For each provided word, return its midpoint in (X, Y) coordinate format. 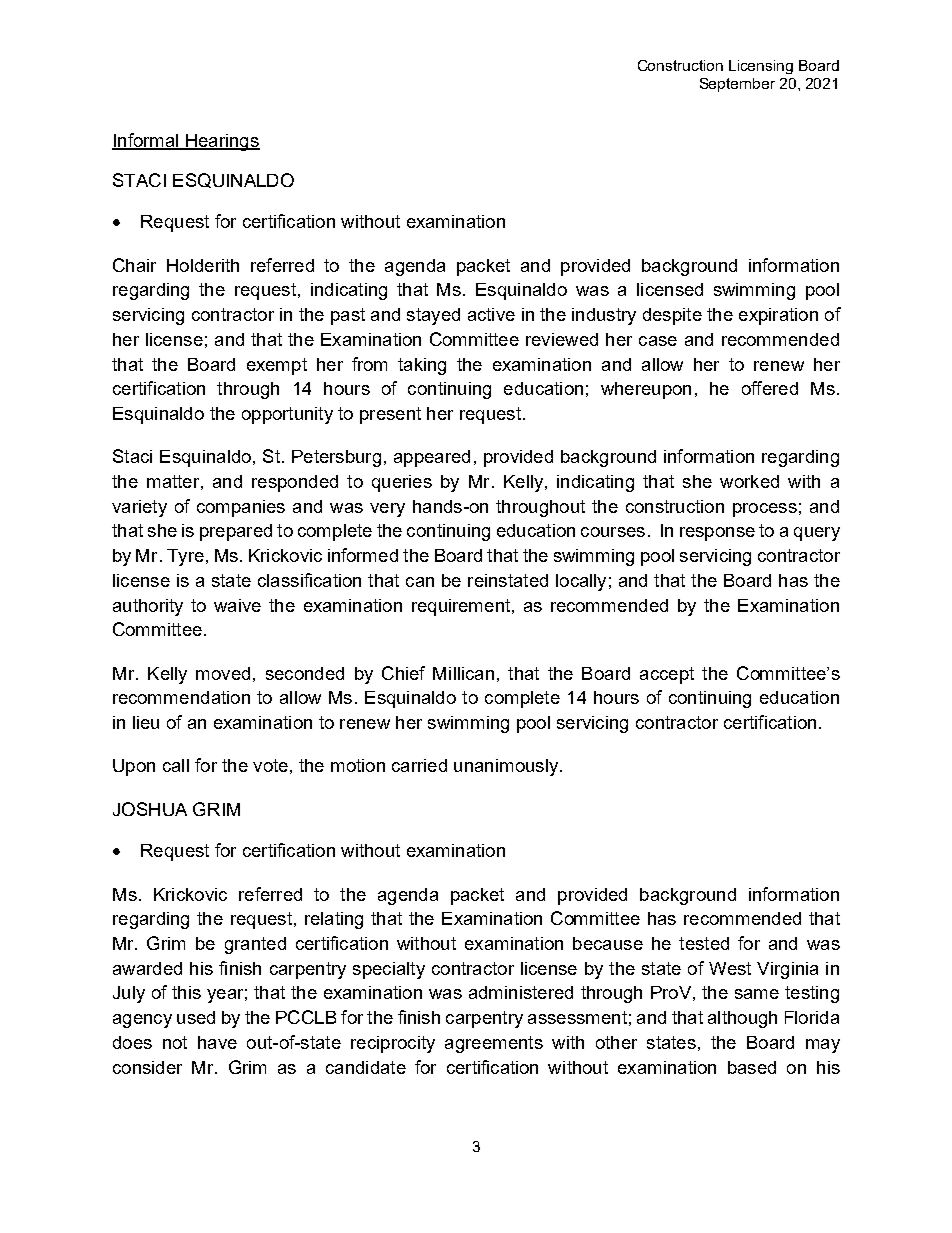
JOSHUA (150, 809)
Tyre (185, 557)
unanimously (506, 767)
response (717, 534)
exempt (277, 366)
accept (667, 675)
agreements (494, 1044)
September (737, 85)
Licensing (761, 67)
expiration (778, 316)
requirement (462, 607)
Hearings (222, 142)
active (491, 314)
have (217, 1042)
